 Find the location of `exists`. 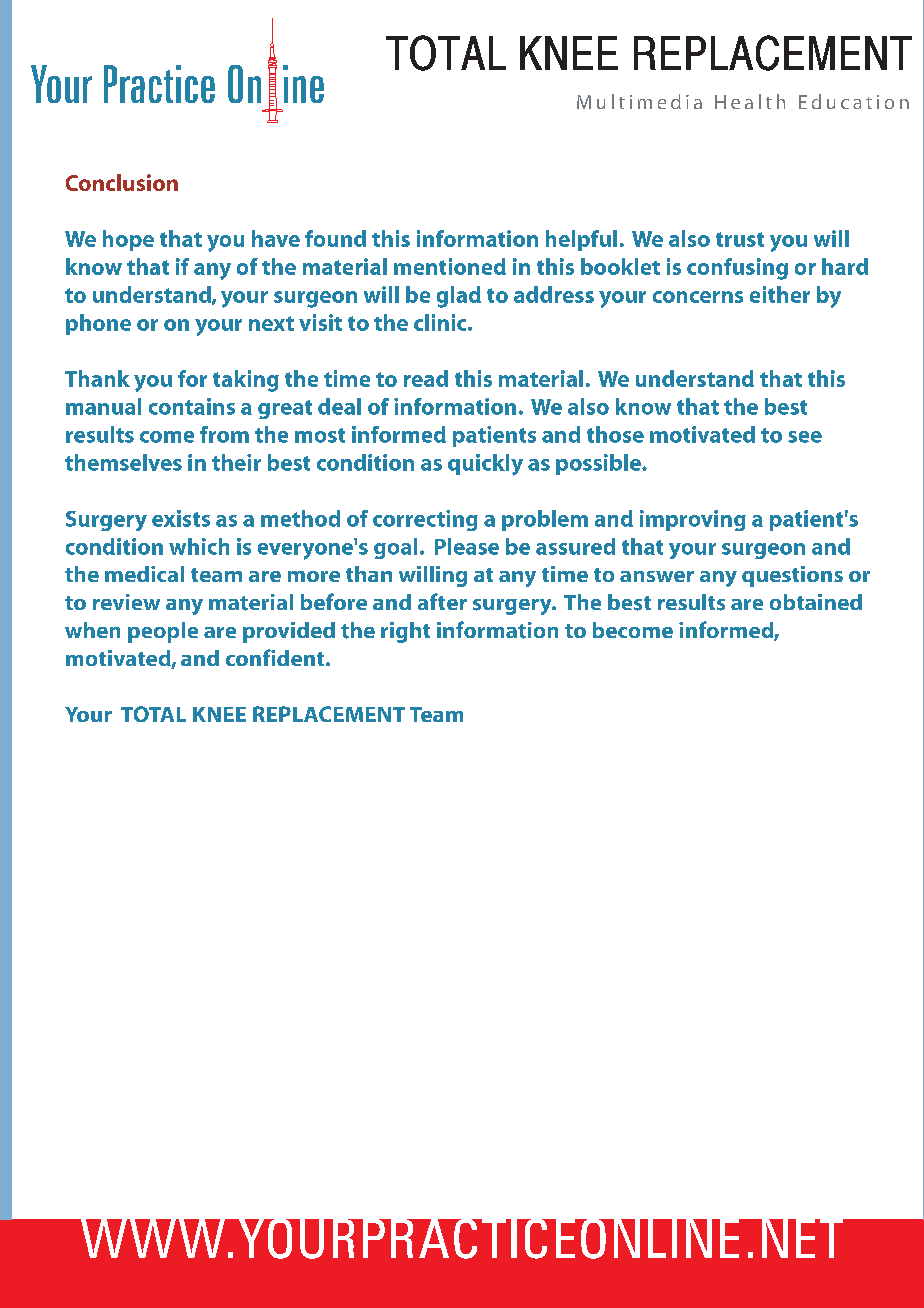

exists is located at coordinates (181, 518).
